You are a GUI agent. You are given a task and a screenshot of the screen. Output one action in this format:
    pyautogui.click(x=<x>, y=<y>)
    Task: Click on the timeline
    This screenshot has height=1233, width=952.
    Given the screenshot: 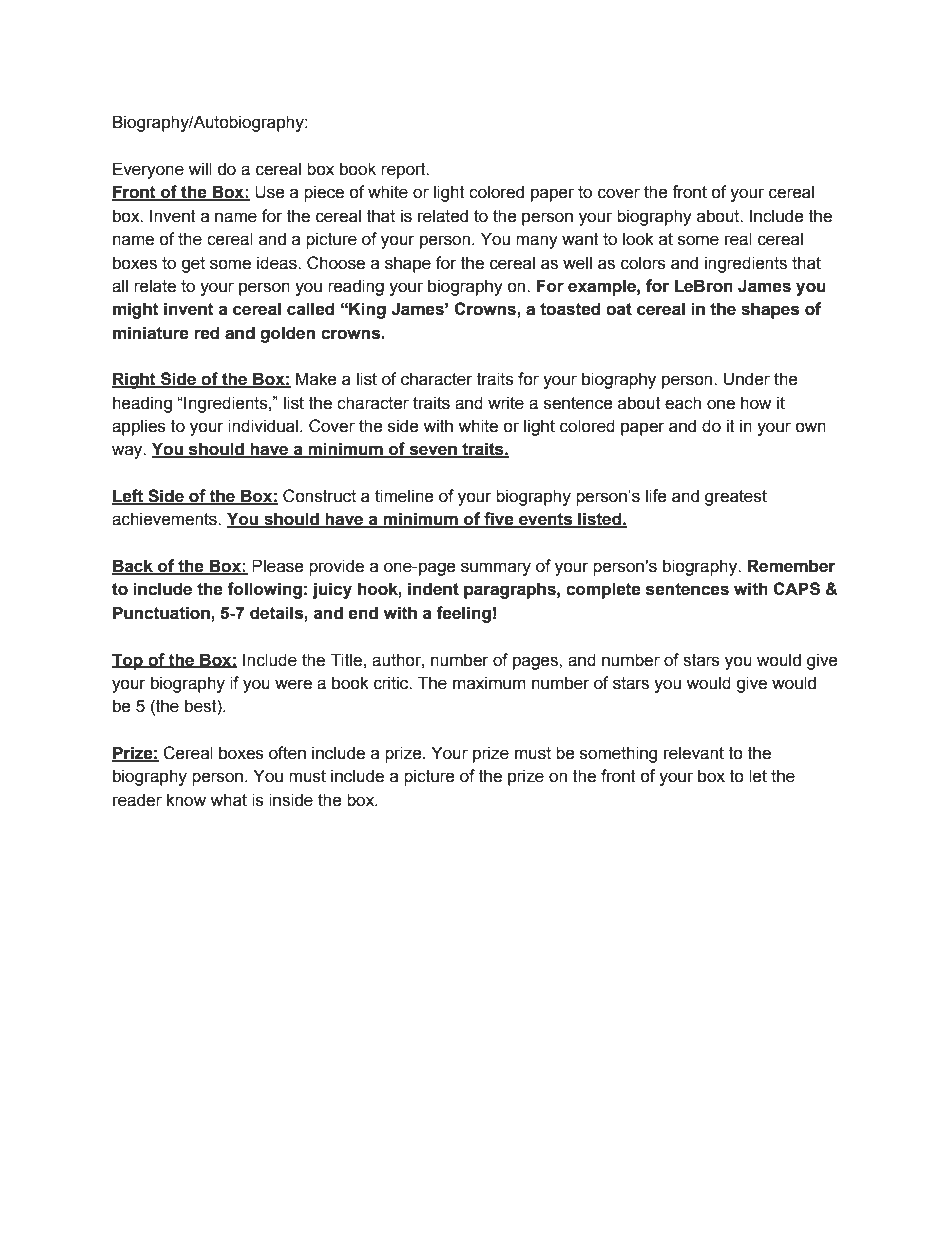 What is the action you would take?
    pyautogui.click(x=404, y=496)
